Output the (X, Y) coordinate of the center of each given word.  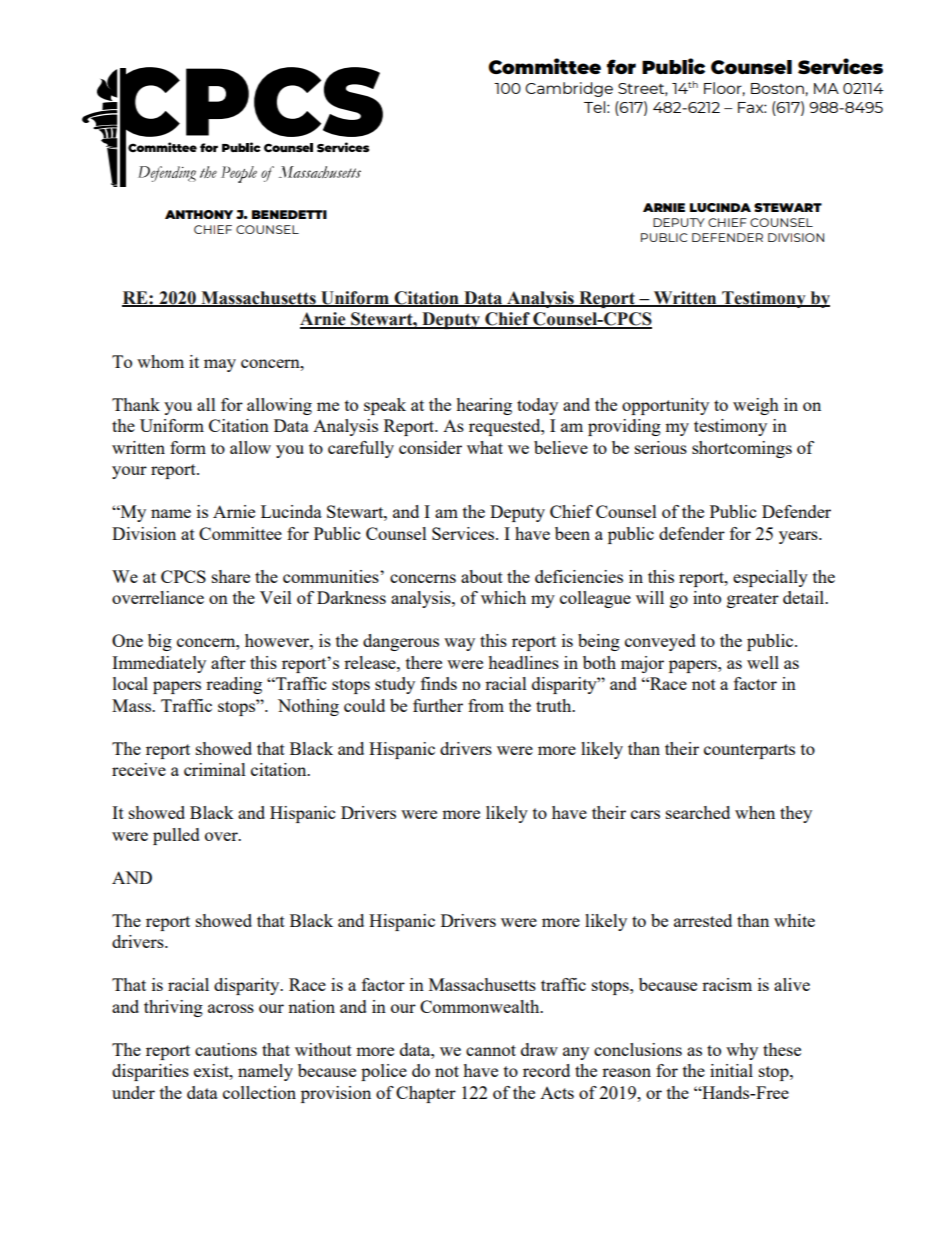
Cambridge (569, 89)
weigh (756, 406)
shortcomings (742, 449)
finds (439, 683)
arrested (703, 920)
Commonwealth (481, 1006)
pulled (176, 836)
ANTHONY (199, 214)
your (129, 472)
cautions (226, 1049)
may (220, 365)
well (763, 662)
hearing (484, 406)
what (485, 447)
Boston (777, 88)
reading (234, 685)
